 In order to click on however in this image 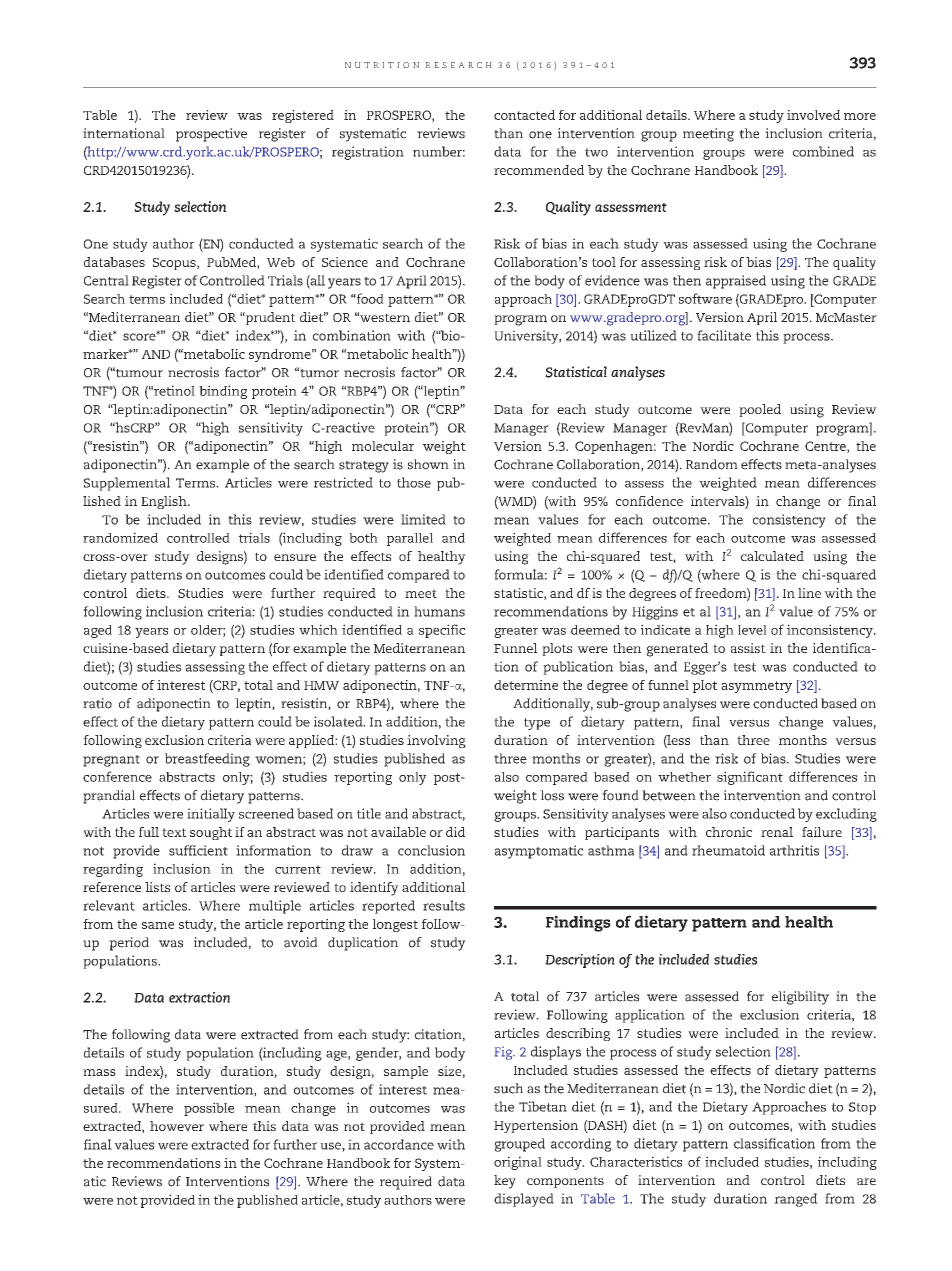, I will do `click(177, 1126)`.
